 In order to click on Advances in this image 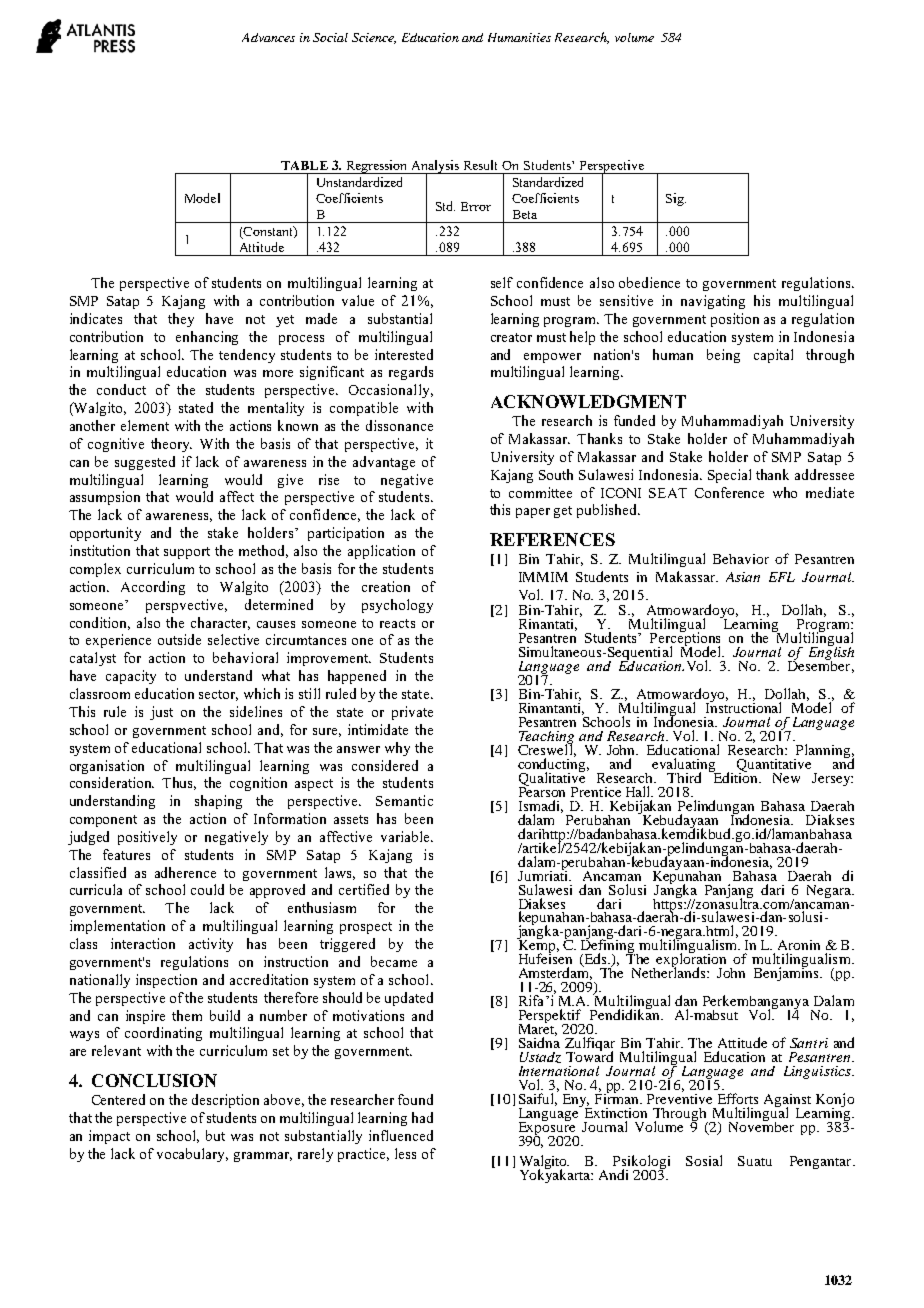, I will do `click(268, 37)`.
